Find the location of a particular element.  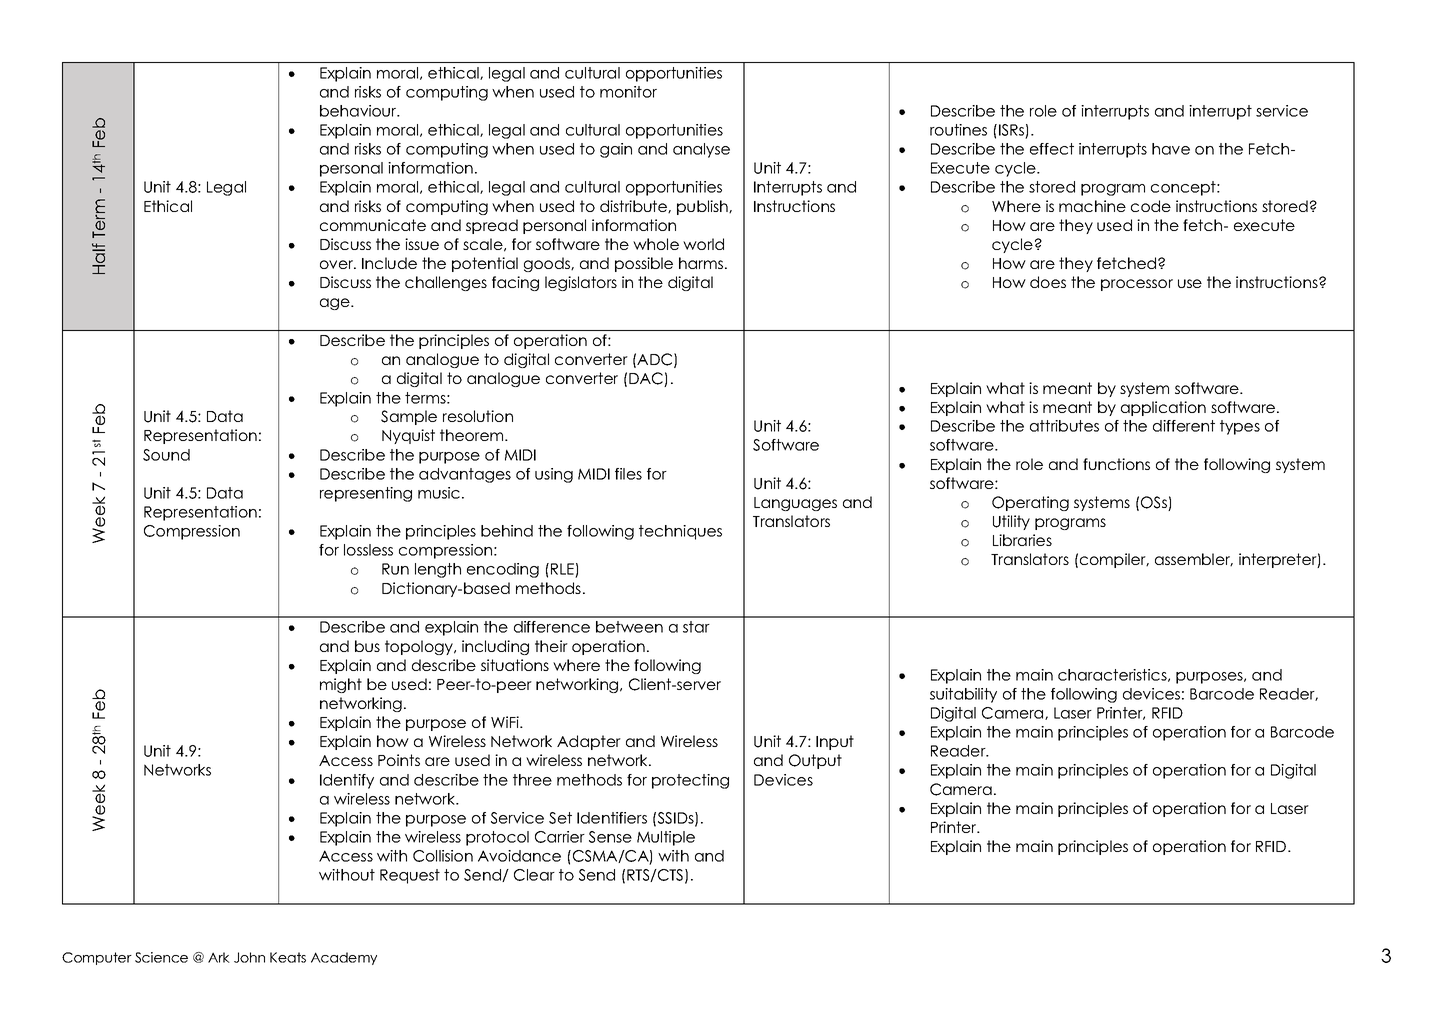

Ark is located at coordinates (219, 957).
